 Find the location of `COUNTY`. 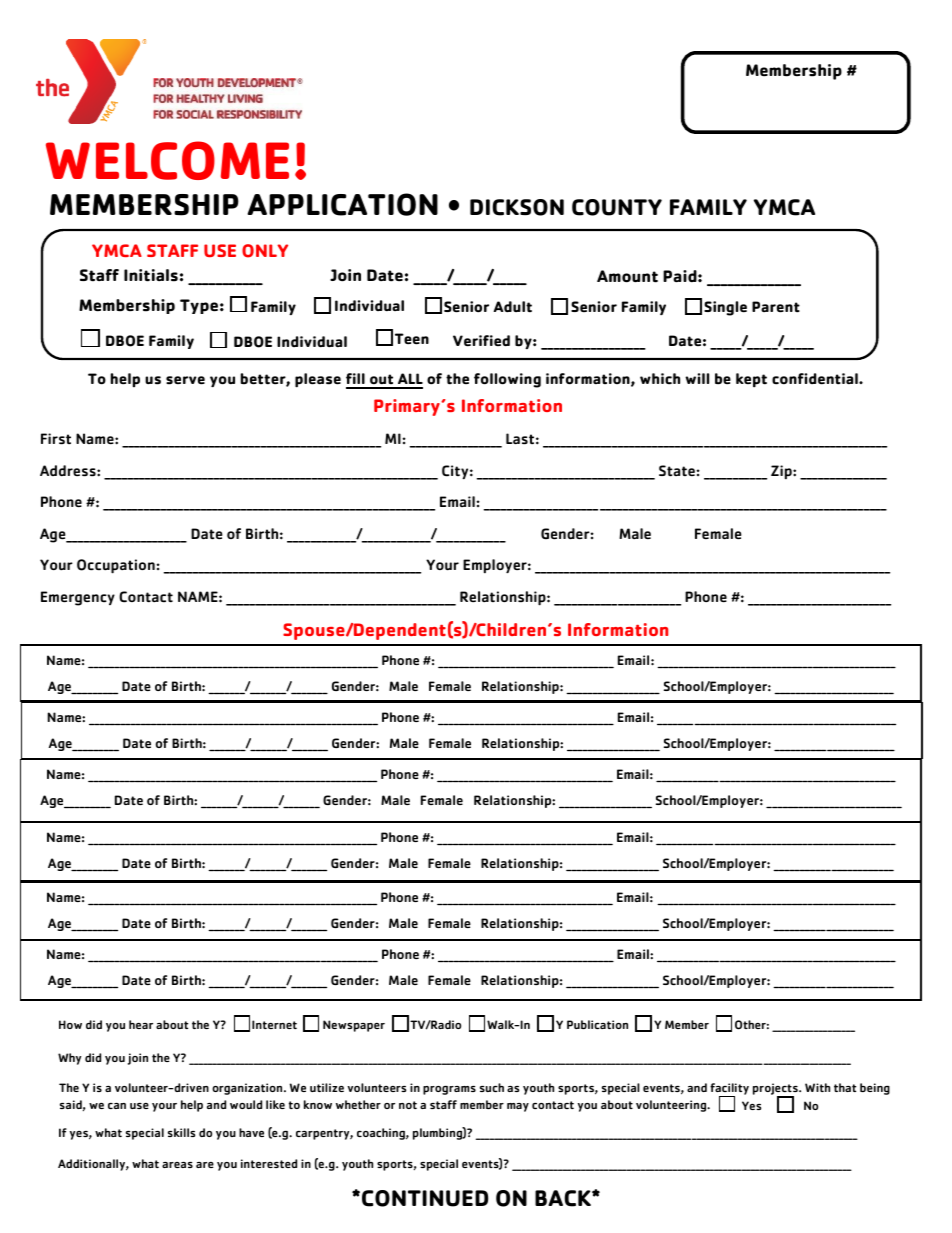

COUNTY is located at coordinates (617, 207).
